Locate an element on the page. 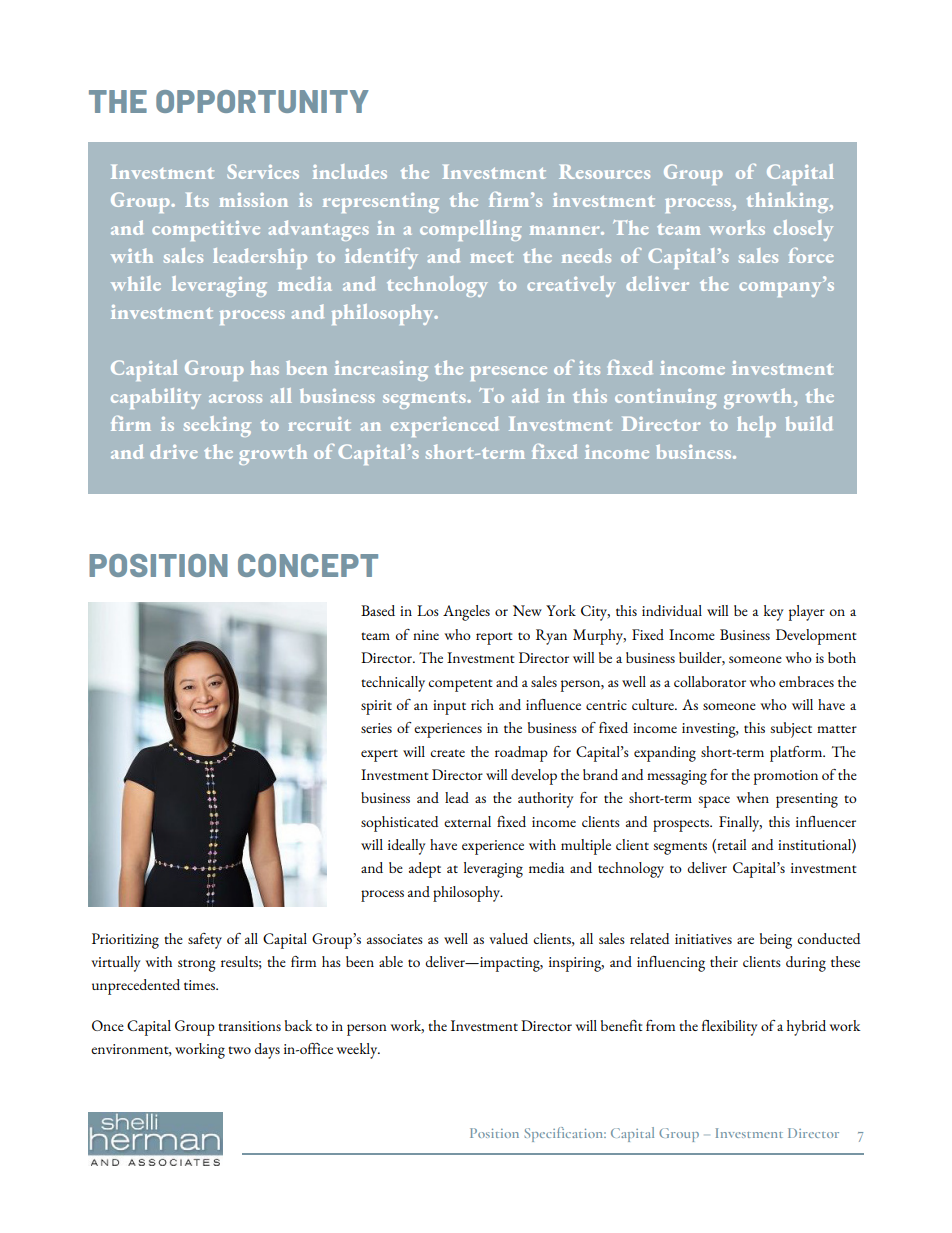  drive is located at coordinates (174, 451).
